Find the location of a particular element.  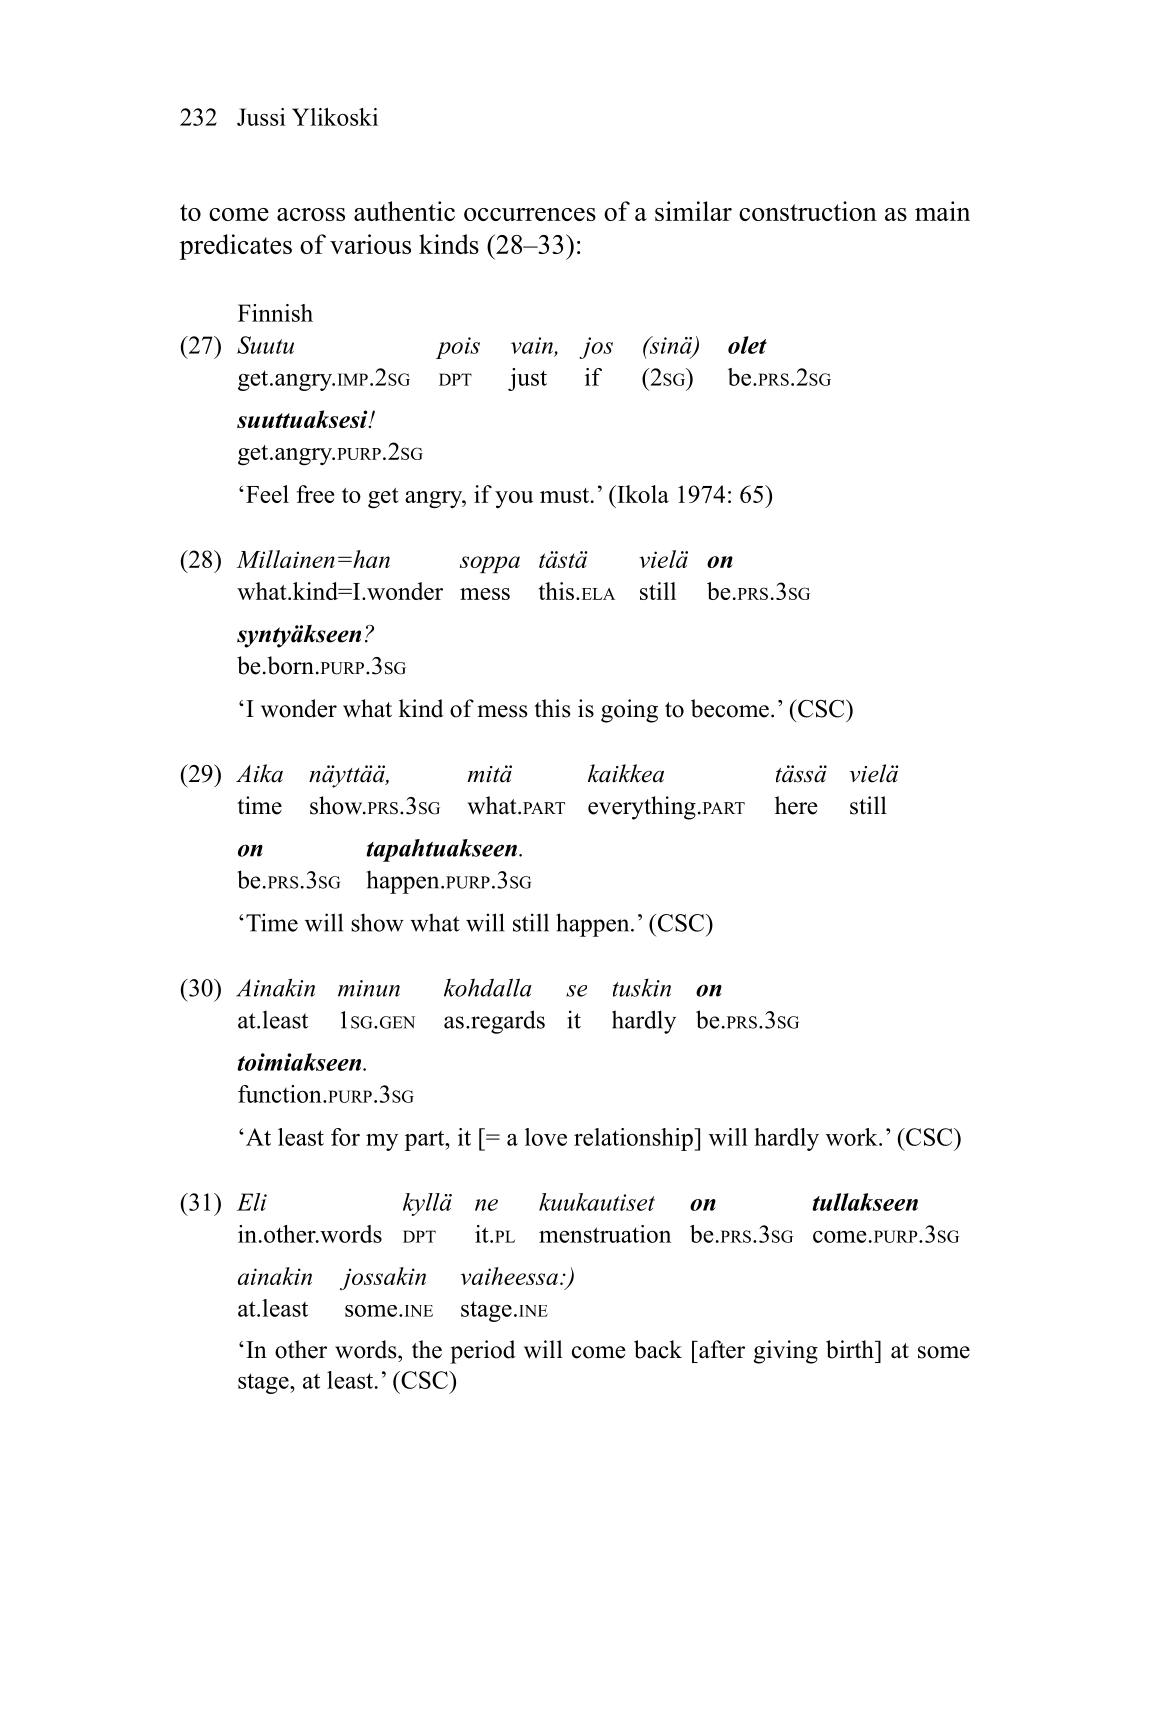

back is located at coordinates (658, 1349).
